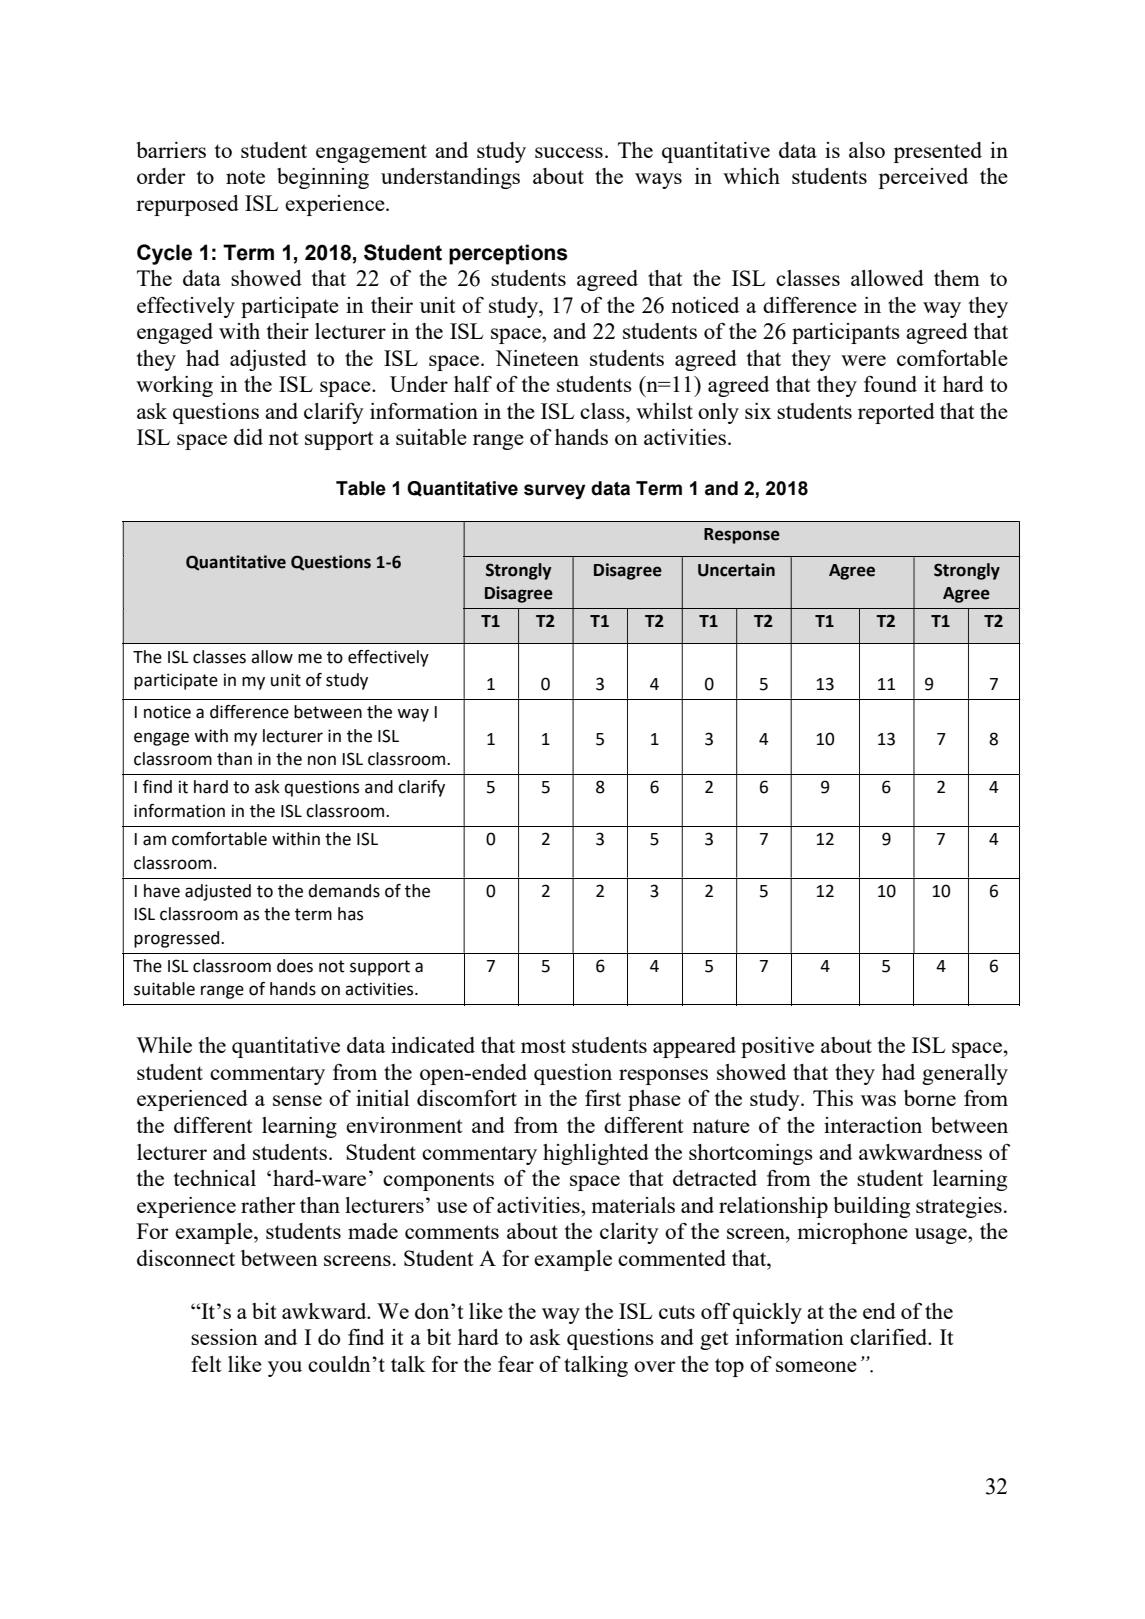  What do you see at coordinates (569, 152) in the screenshot?
I see `success` at bounding box center [569, 152].
